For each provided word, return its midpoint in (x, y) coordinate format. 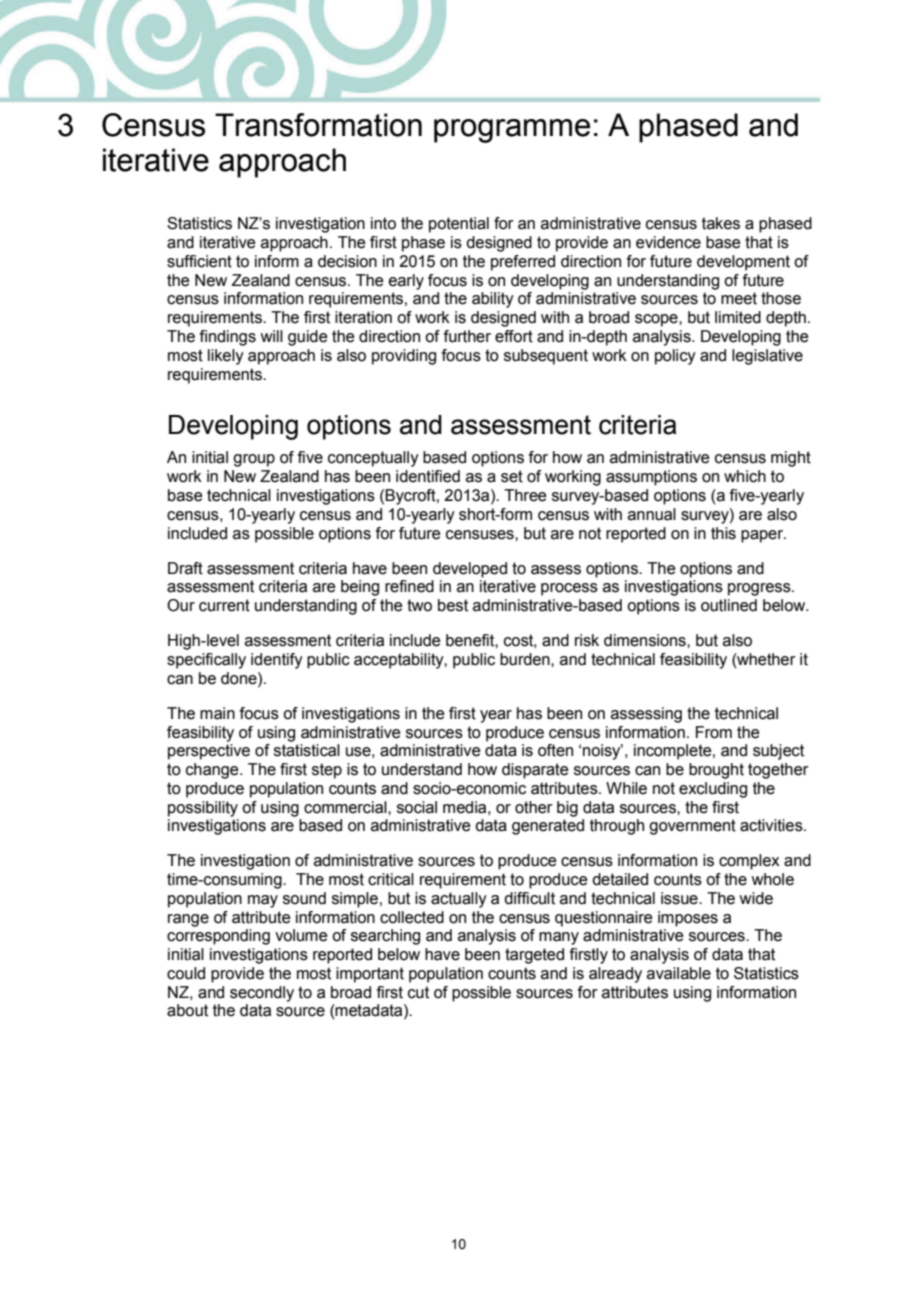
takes (721, 223)
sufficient (199, 261)
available (679, 973)
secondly (262, 994)
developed (470, 570)
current (224, 605)
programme (512, 131)
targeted (534, 956)
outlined (729, 605)
